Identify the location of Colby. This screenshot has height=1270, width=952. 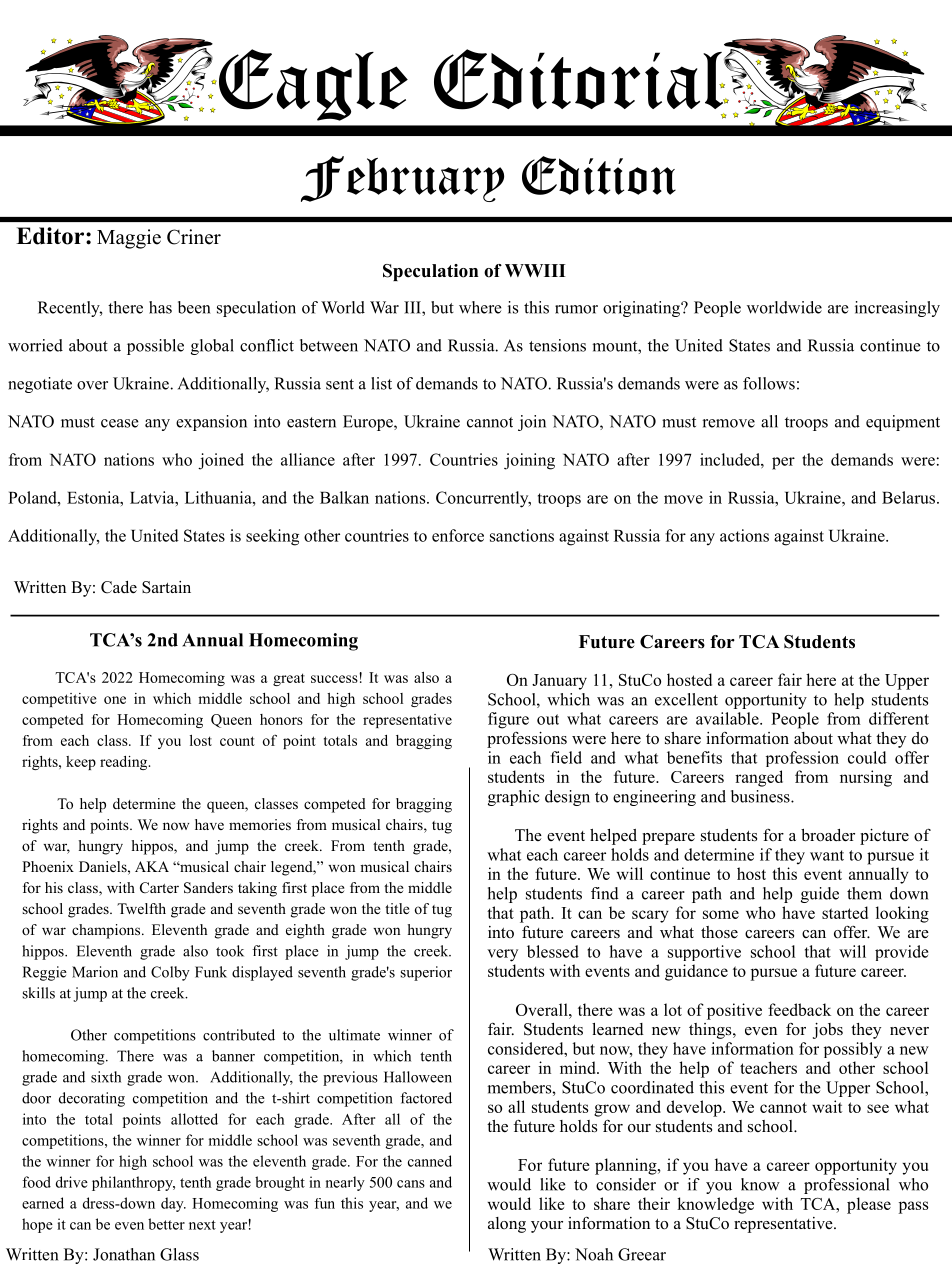
(170, 973).
